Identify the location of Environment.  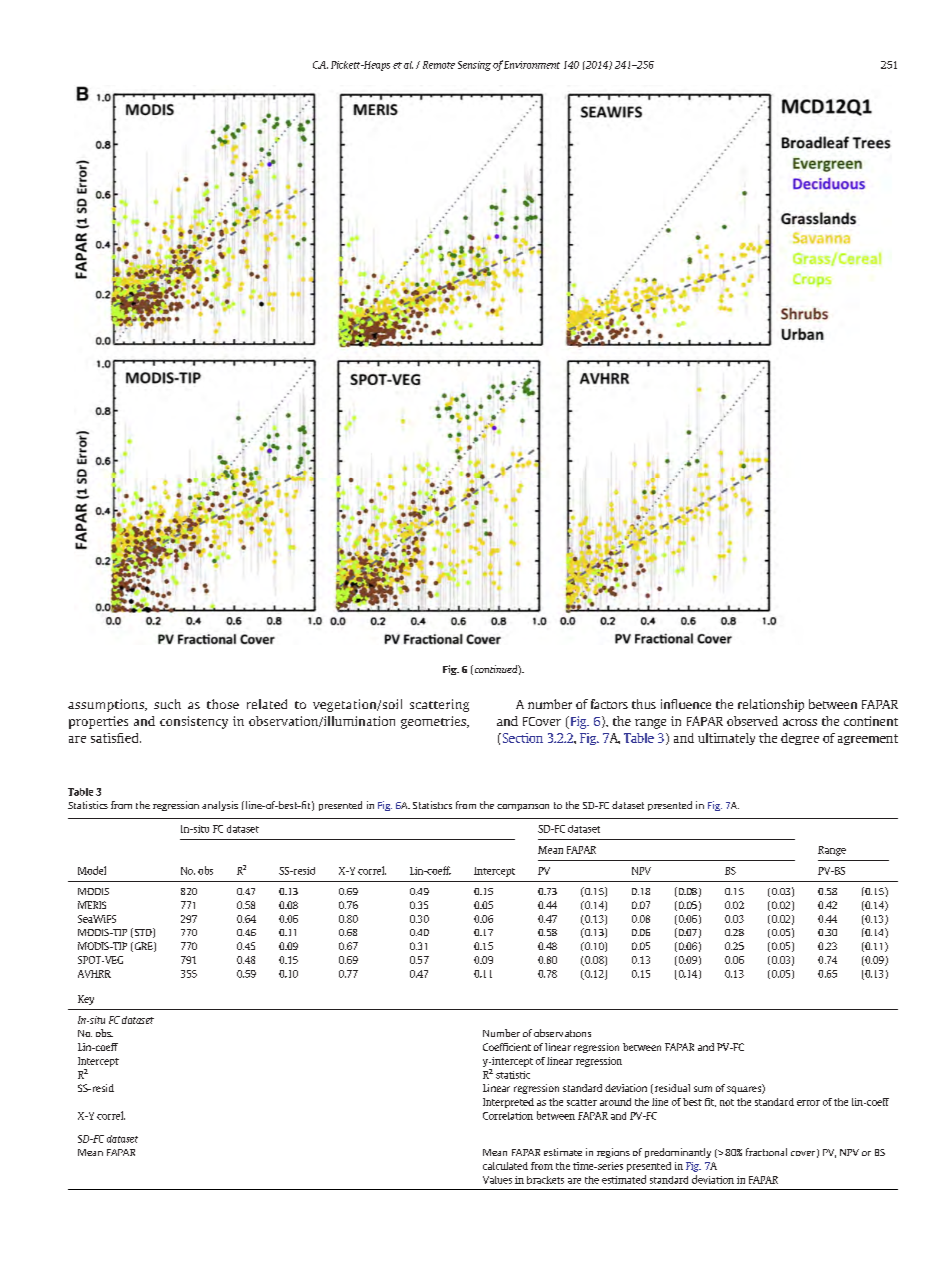
(532, 65).
